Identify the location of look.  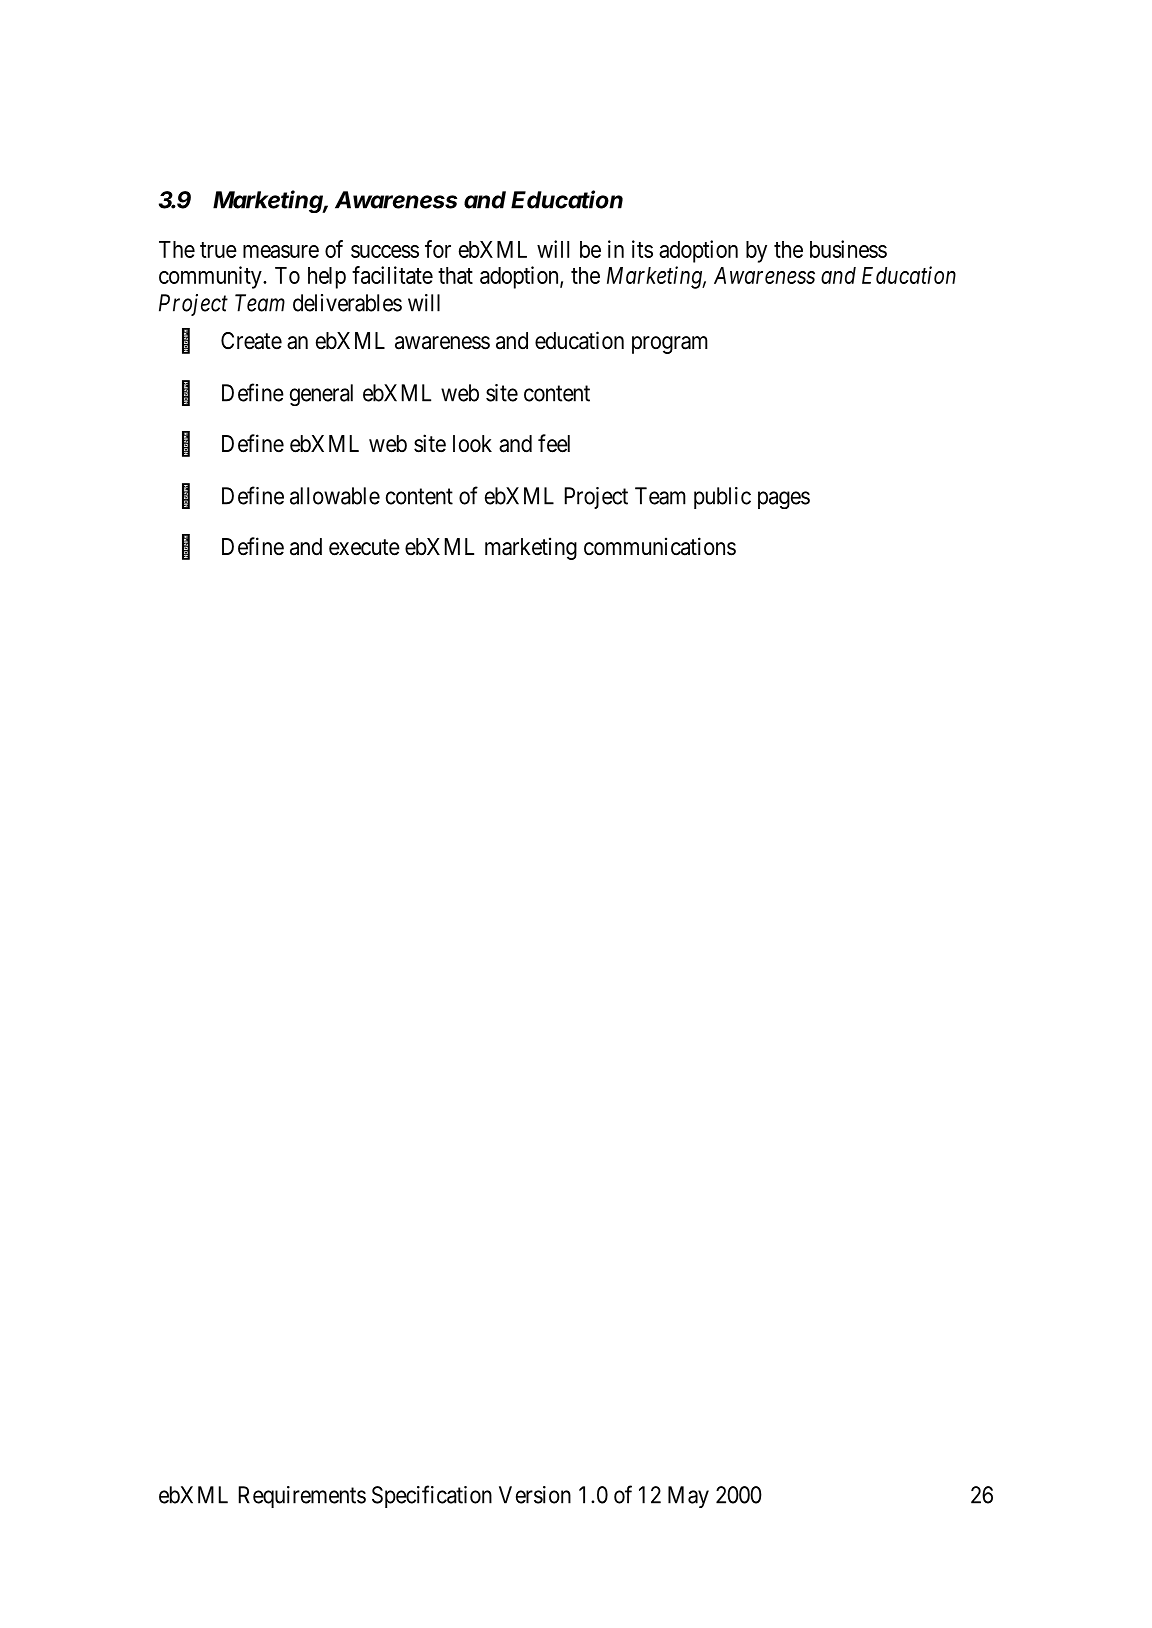
(472, 444).
